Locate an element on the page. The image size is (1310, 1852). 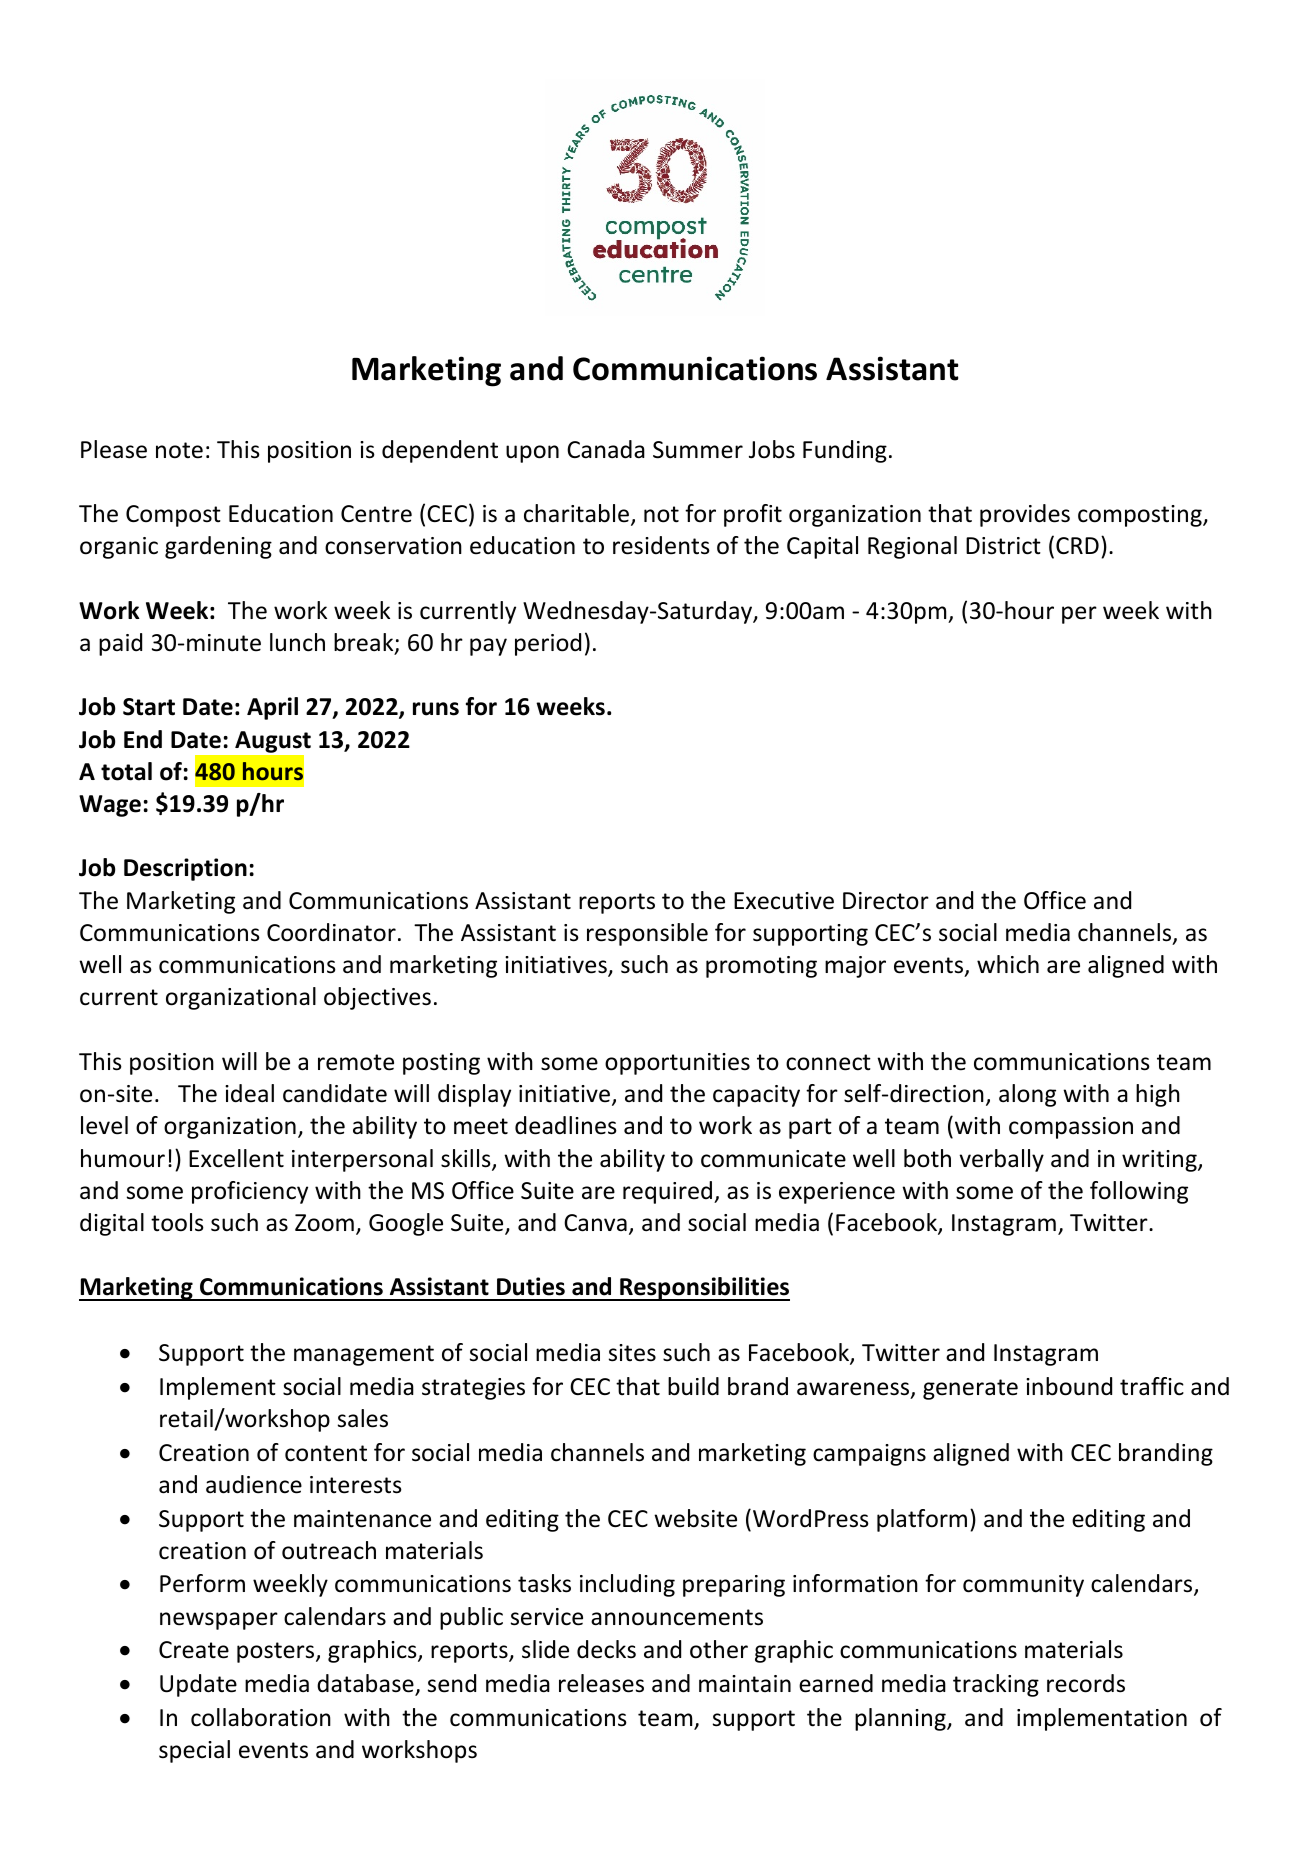
Director is located at coordinates (886, 901).
